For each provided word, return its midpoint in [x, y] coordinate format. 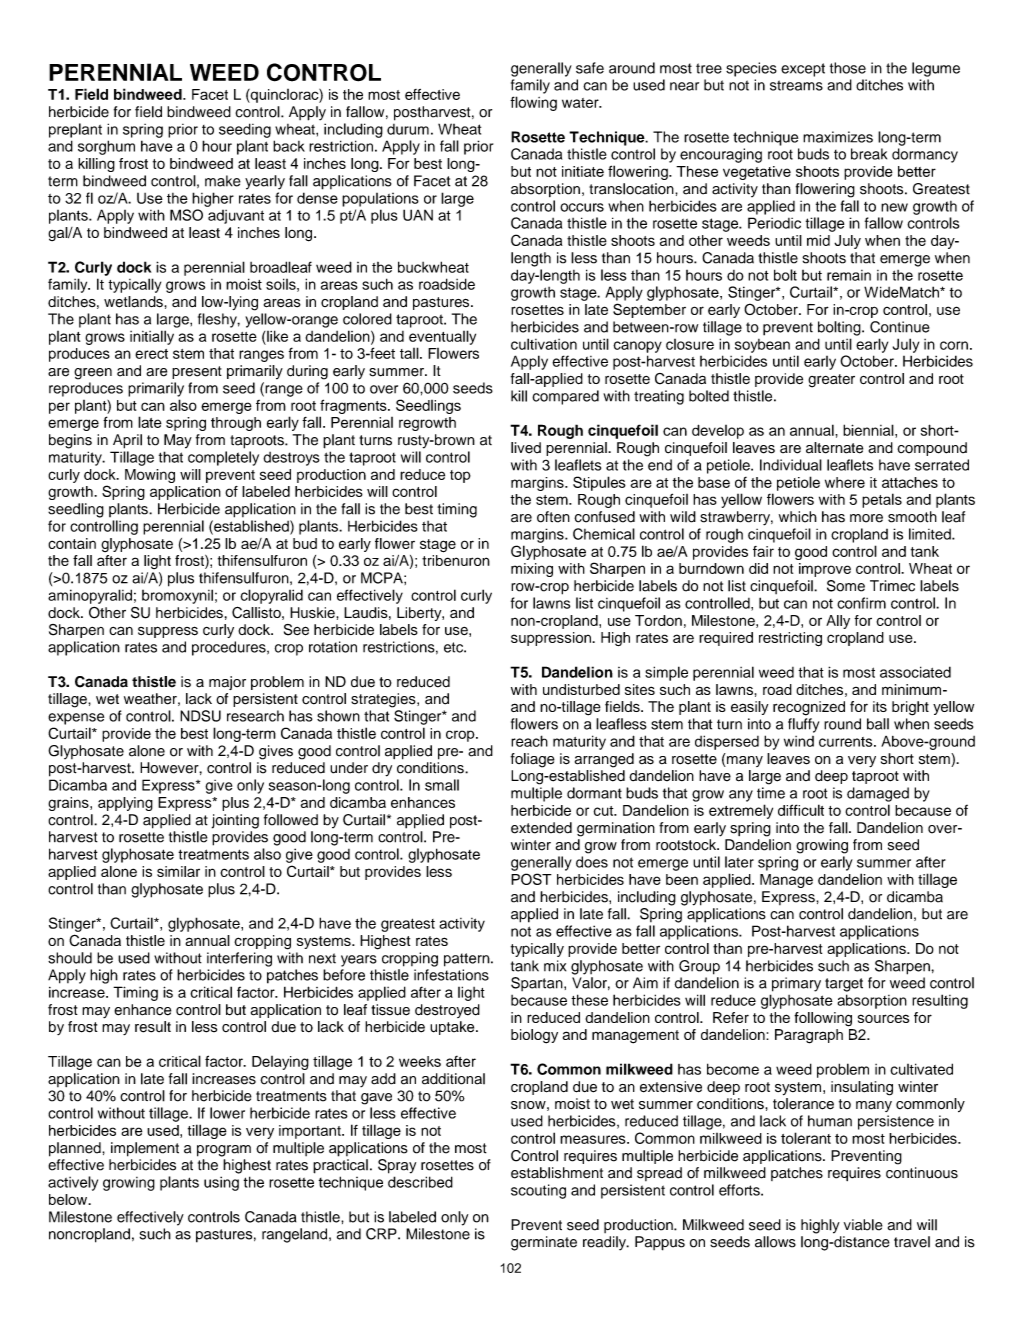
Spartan [538, 984]
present [197, 372]
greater [831, 381]
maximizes [838, 137]
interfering [239, 959]
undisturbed [581, 689]
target [844, 985]
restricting [790, 639]
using [221, 1183]
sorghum [106, 147]
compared [565, 397]
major [227, 683]
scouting [538, 1191]
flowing [533, 103]
